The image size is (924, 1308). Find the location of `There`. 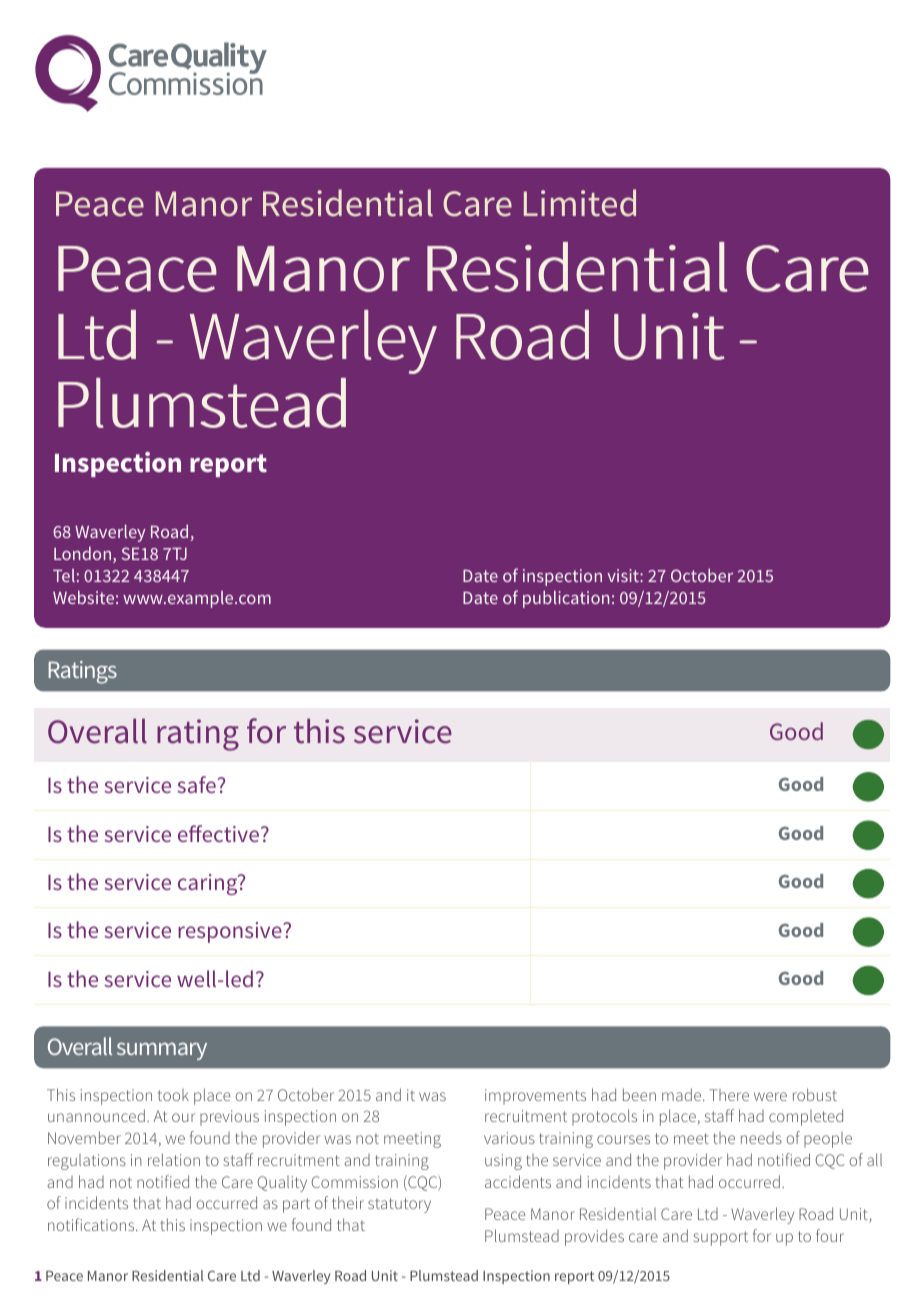

There is located at coordinates (729, 1095).
